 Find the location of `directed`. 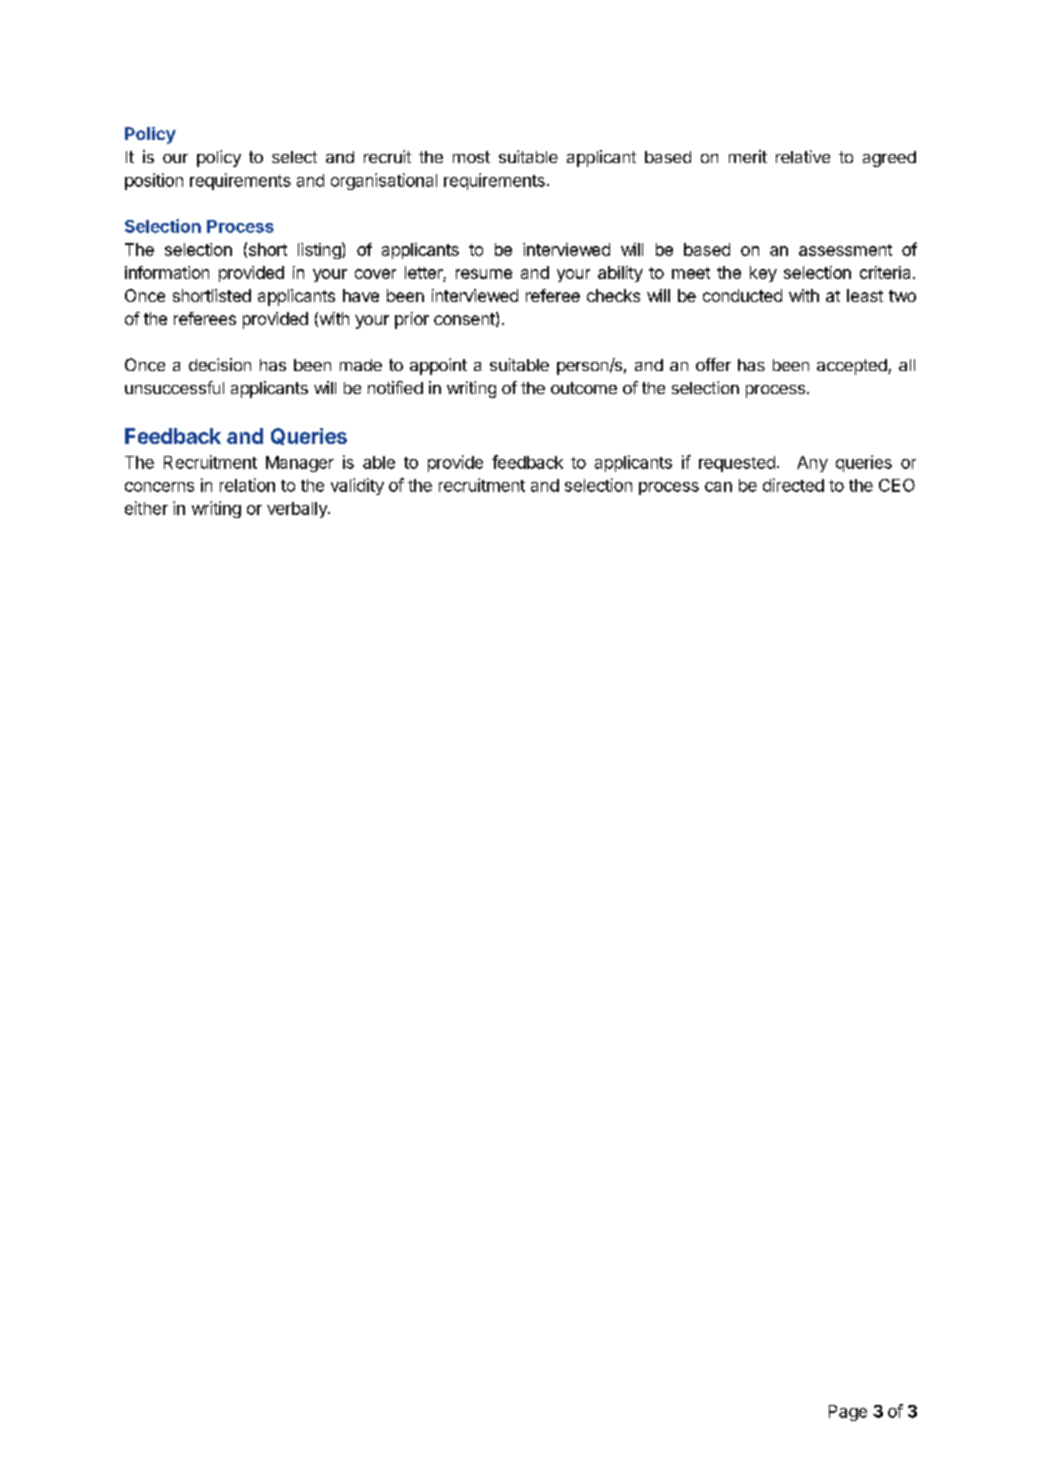

directed is located at coordinates (793, 485).
